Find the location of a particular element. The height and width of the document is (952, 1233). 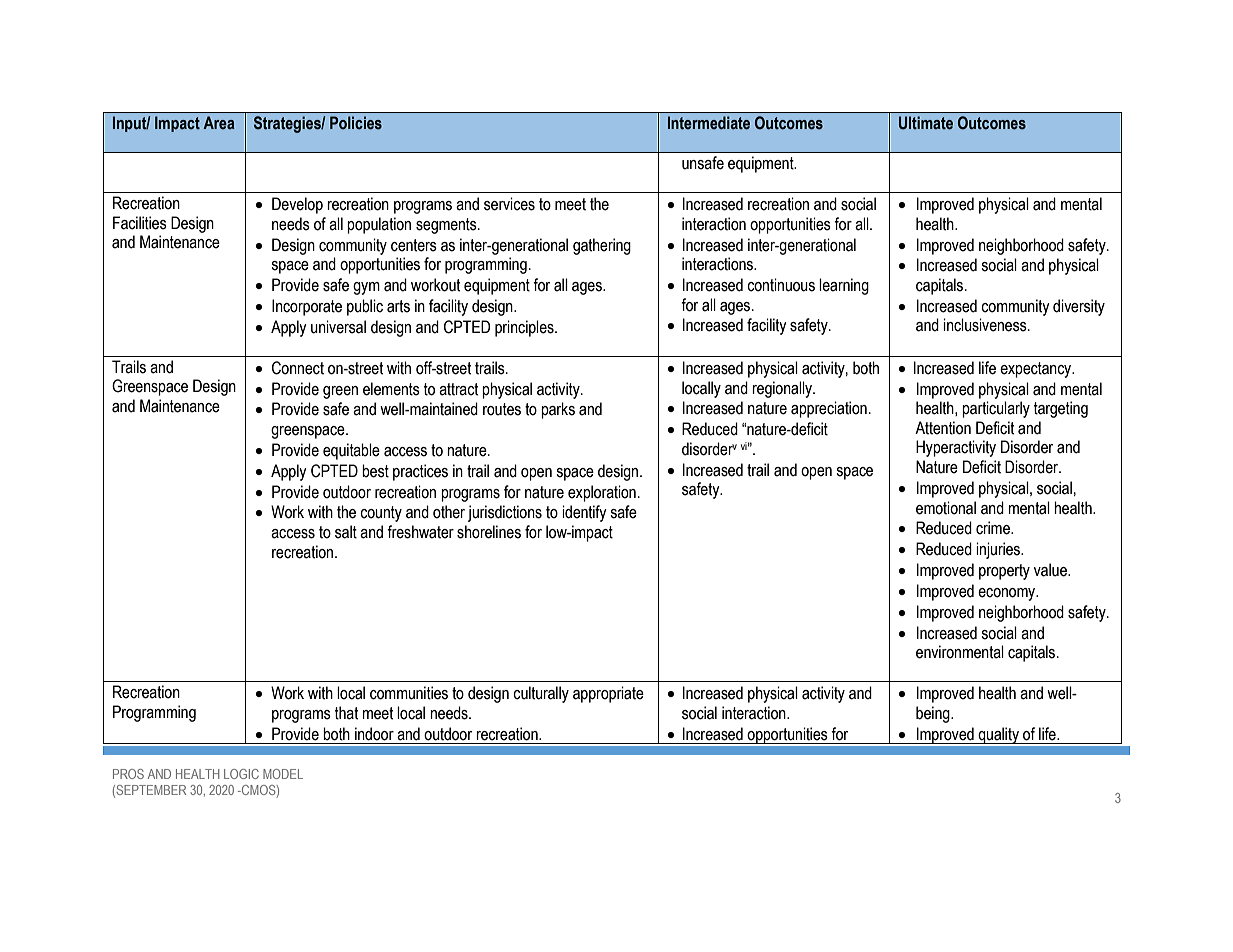

economy is located at coordinates (1008, 594).
